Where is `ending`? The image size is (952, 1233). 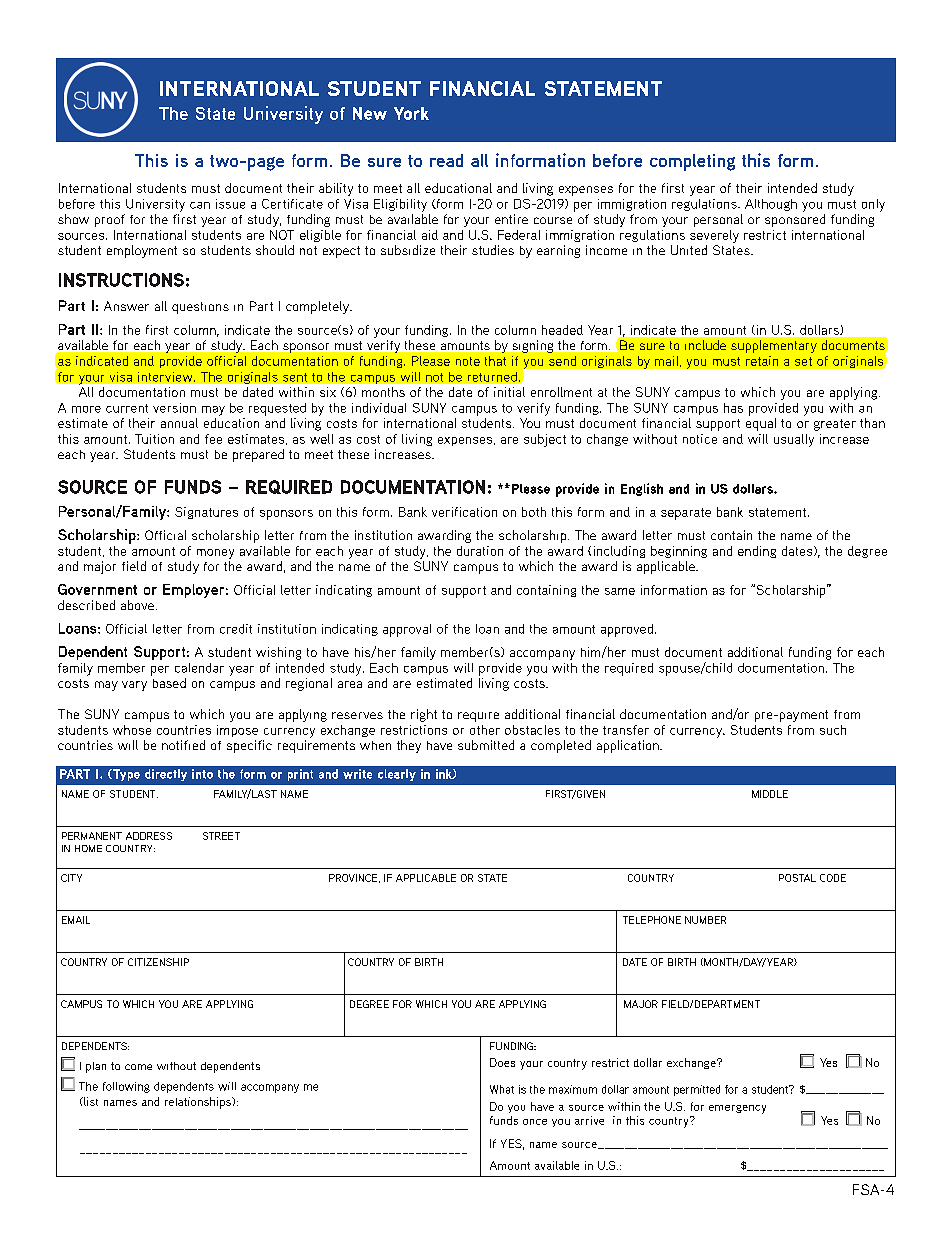 ending is located at coordinates (757, 552).
